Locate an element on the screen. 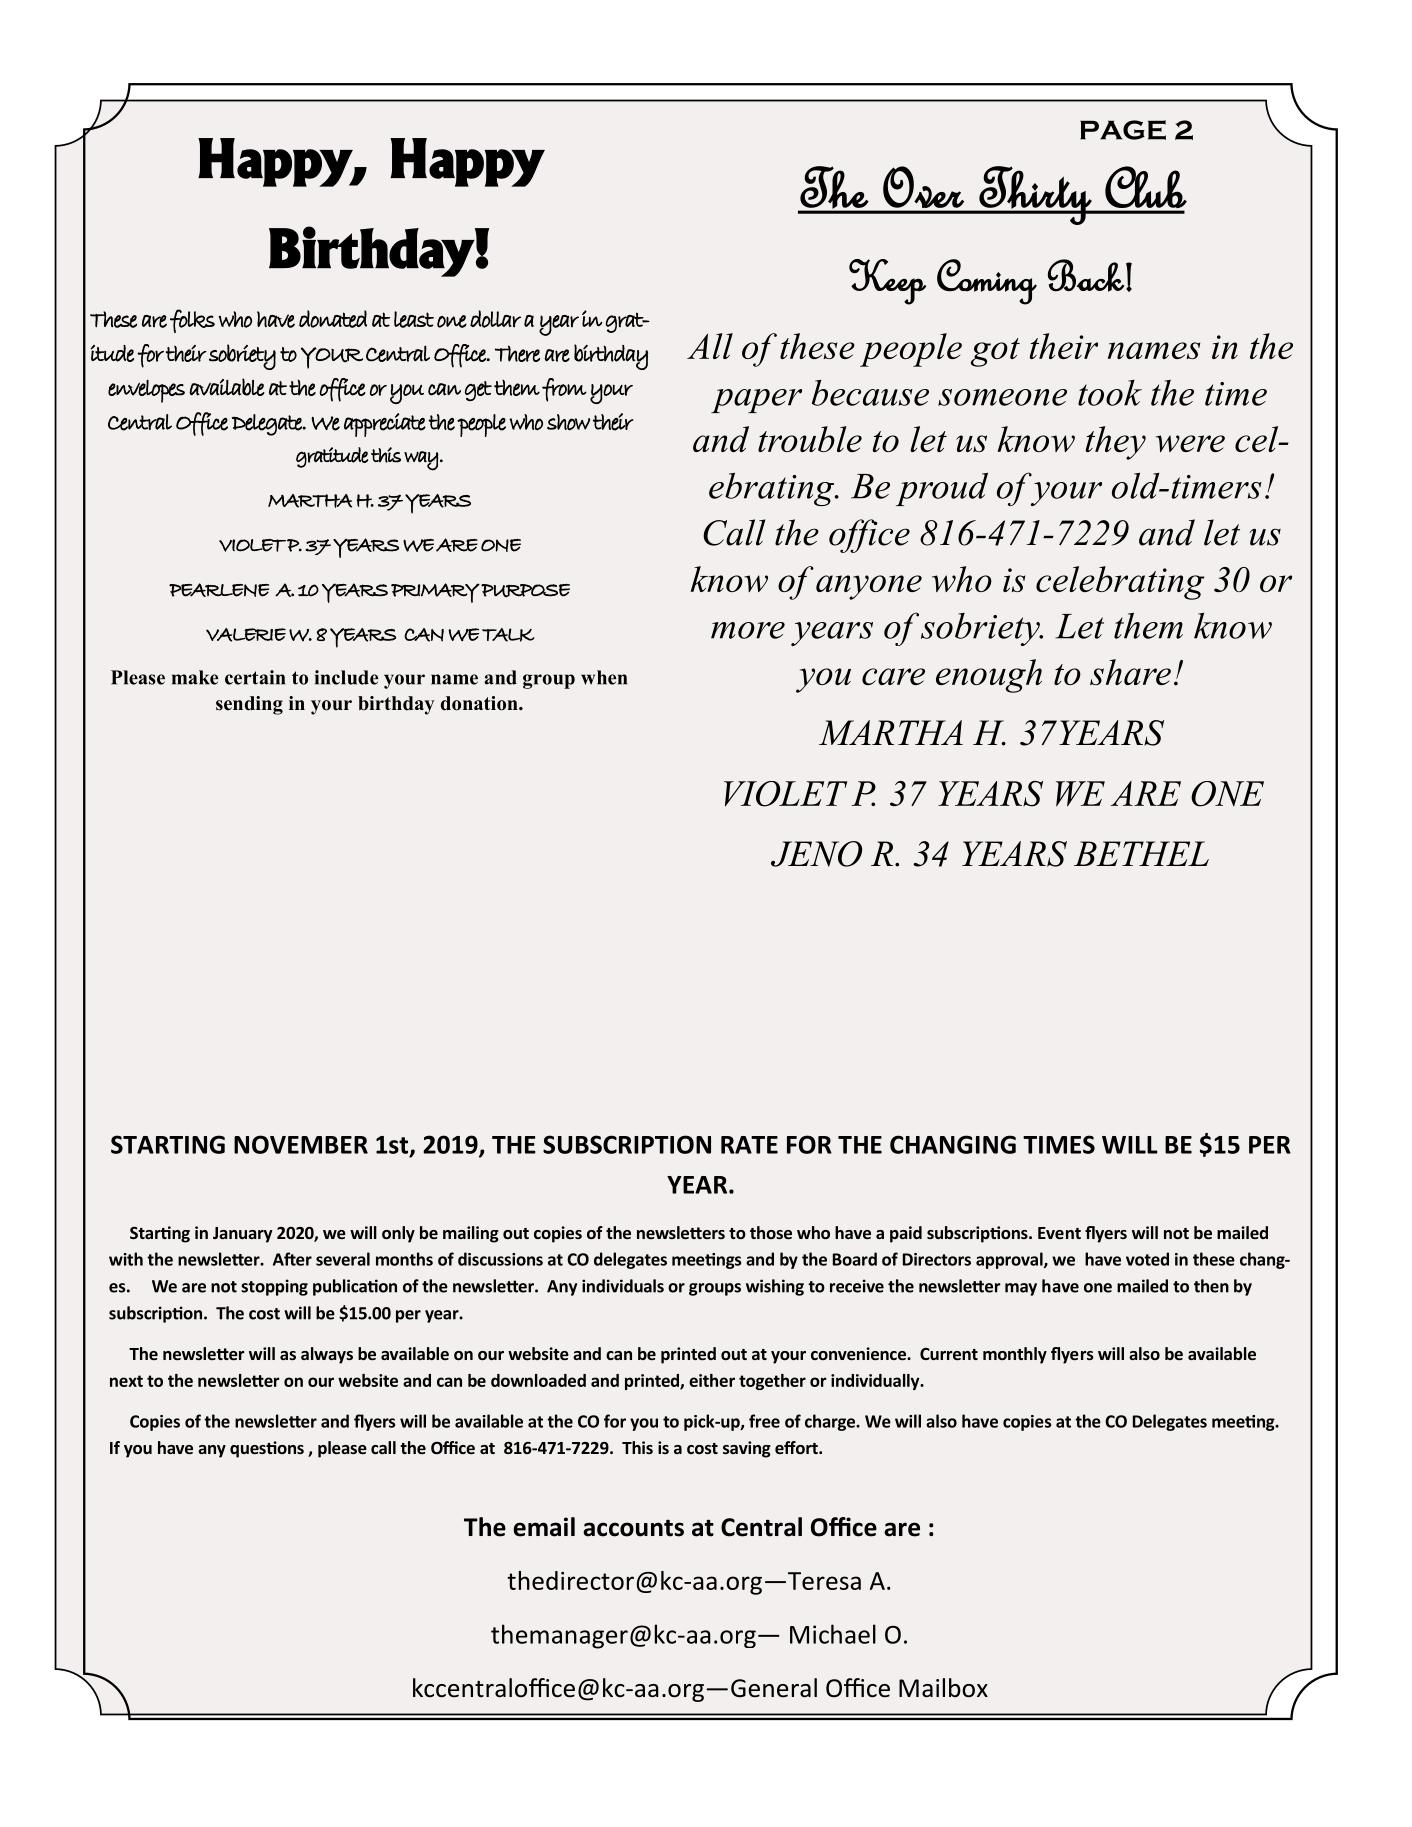  share is located at coordinates (1130, 672).
